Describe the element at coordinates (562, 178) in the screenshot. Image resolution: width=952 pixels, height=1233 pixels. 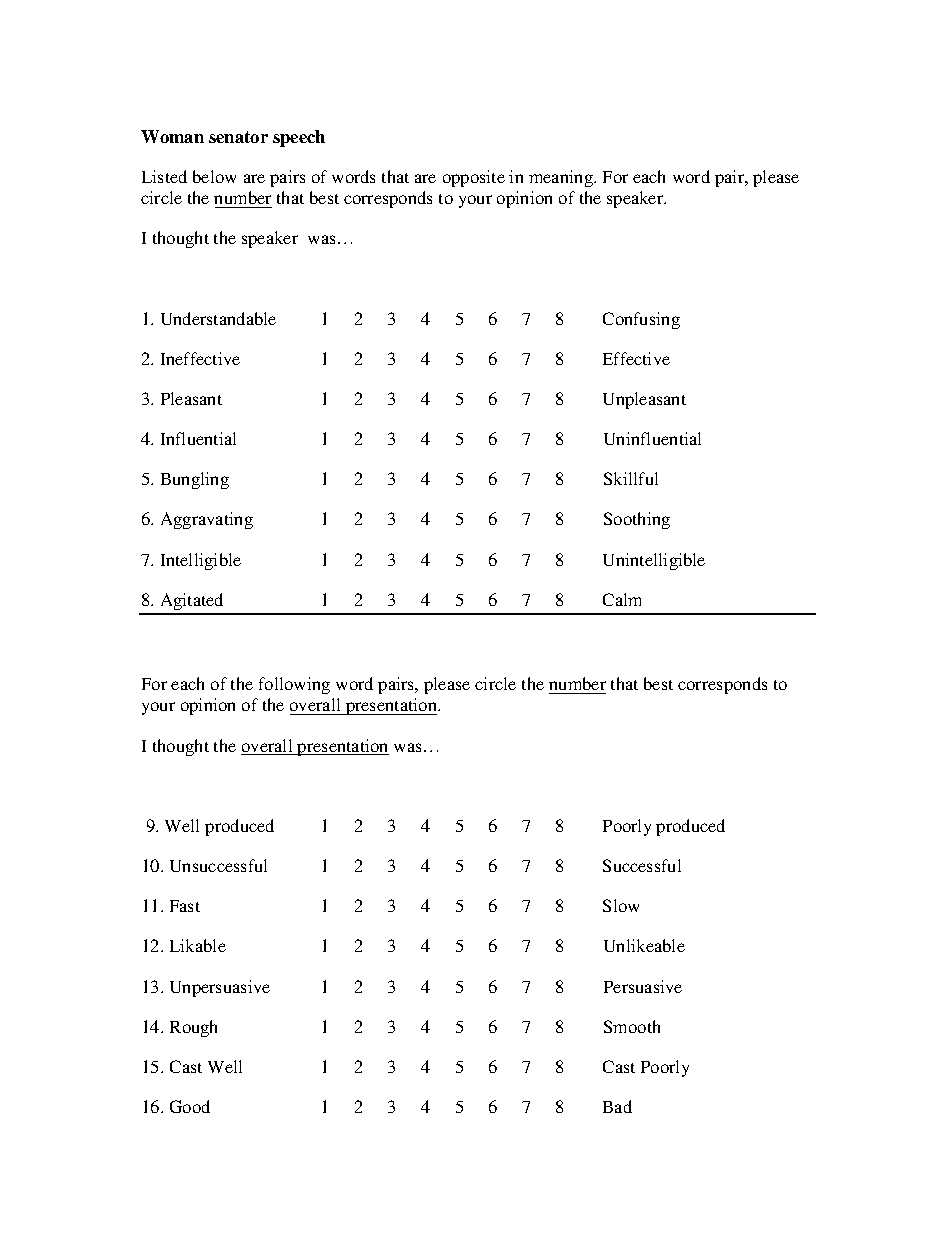
I see `meaning` at that location.
